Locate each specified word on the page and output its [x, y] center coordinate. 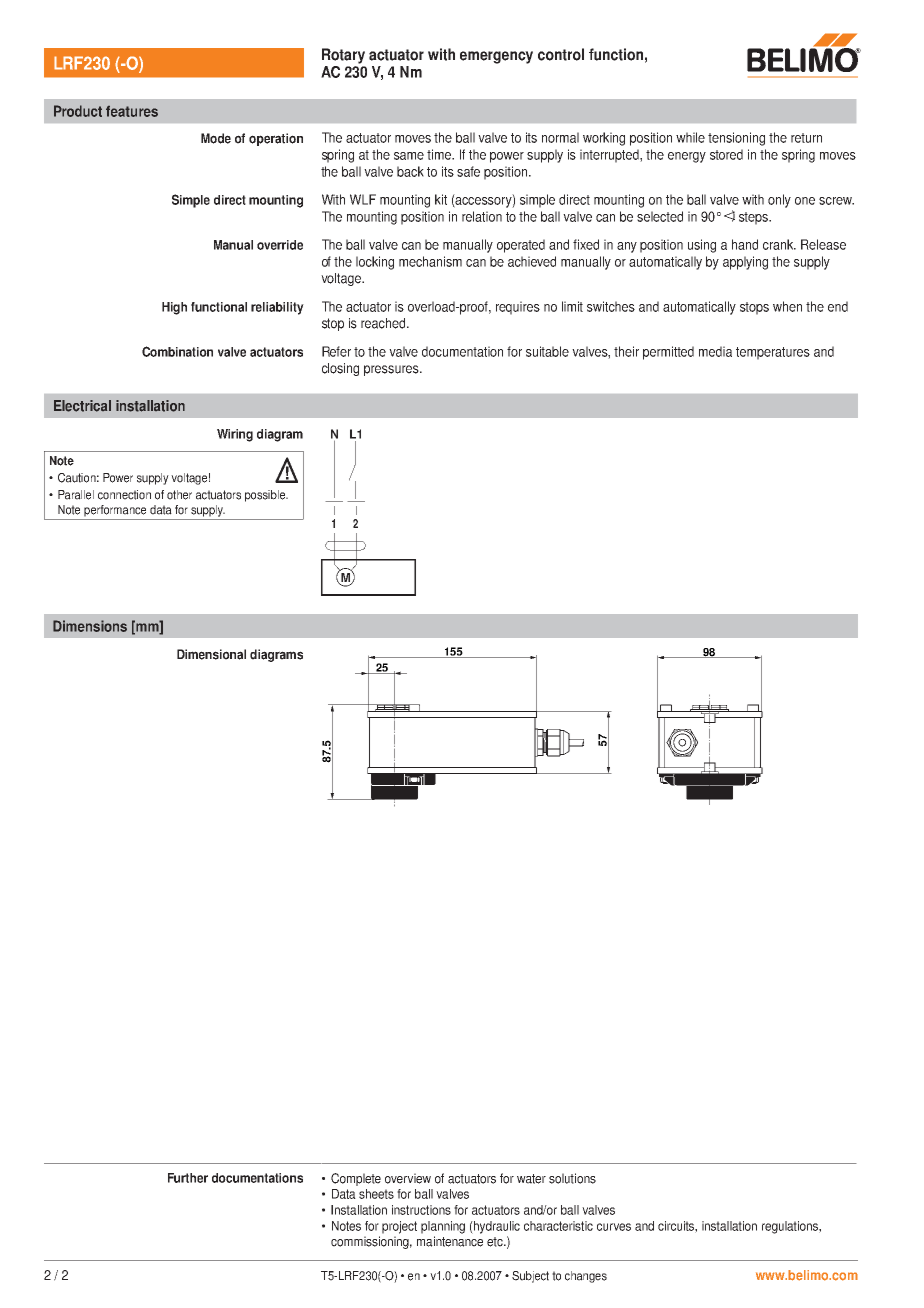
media [715, 351]
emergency [496, 57]
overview [408, 1178]
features [132, 111]
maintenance [450, 1241]
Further [188, 1178]
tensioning [736, 139]
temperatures [773, 353]
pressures [392, 370]
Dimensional [211, 654]
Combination [177, 351]
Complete [356, 1179]
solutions [572, 1178]
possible [266, 496]
